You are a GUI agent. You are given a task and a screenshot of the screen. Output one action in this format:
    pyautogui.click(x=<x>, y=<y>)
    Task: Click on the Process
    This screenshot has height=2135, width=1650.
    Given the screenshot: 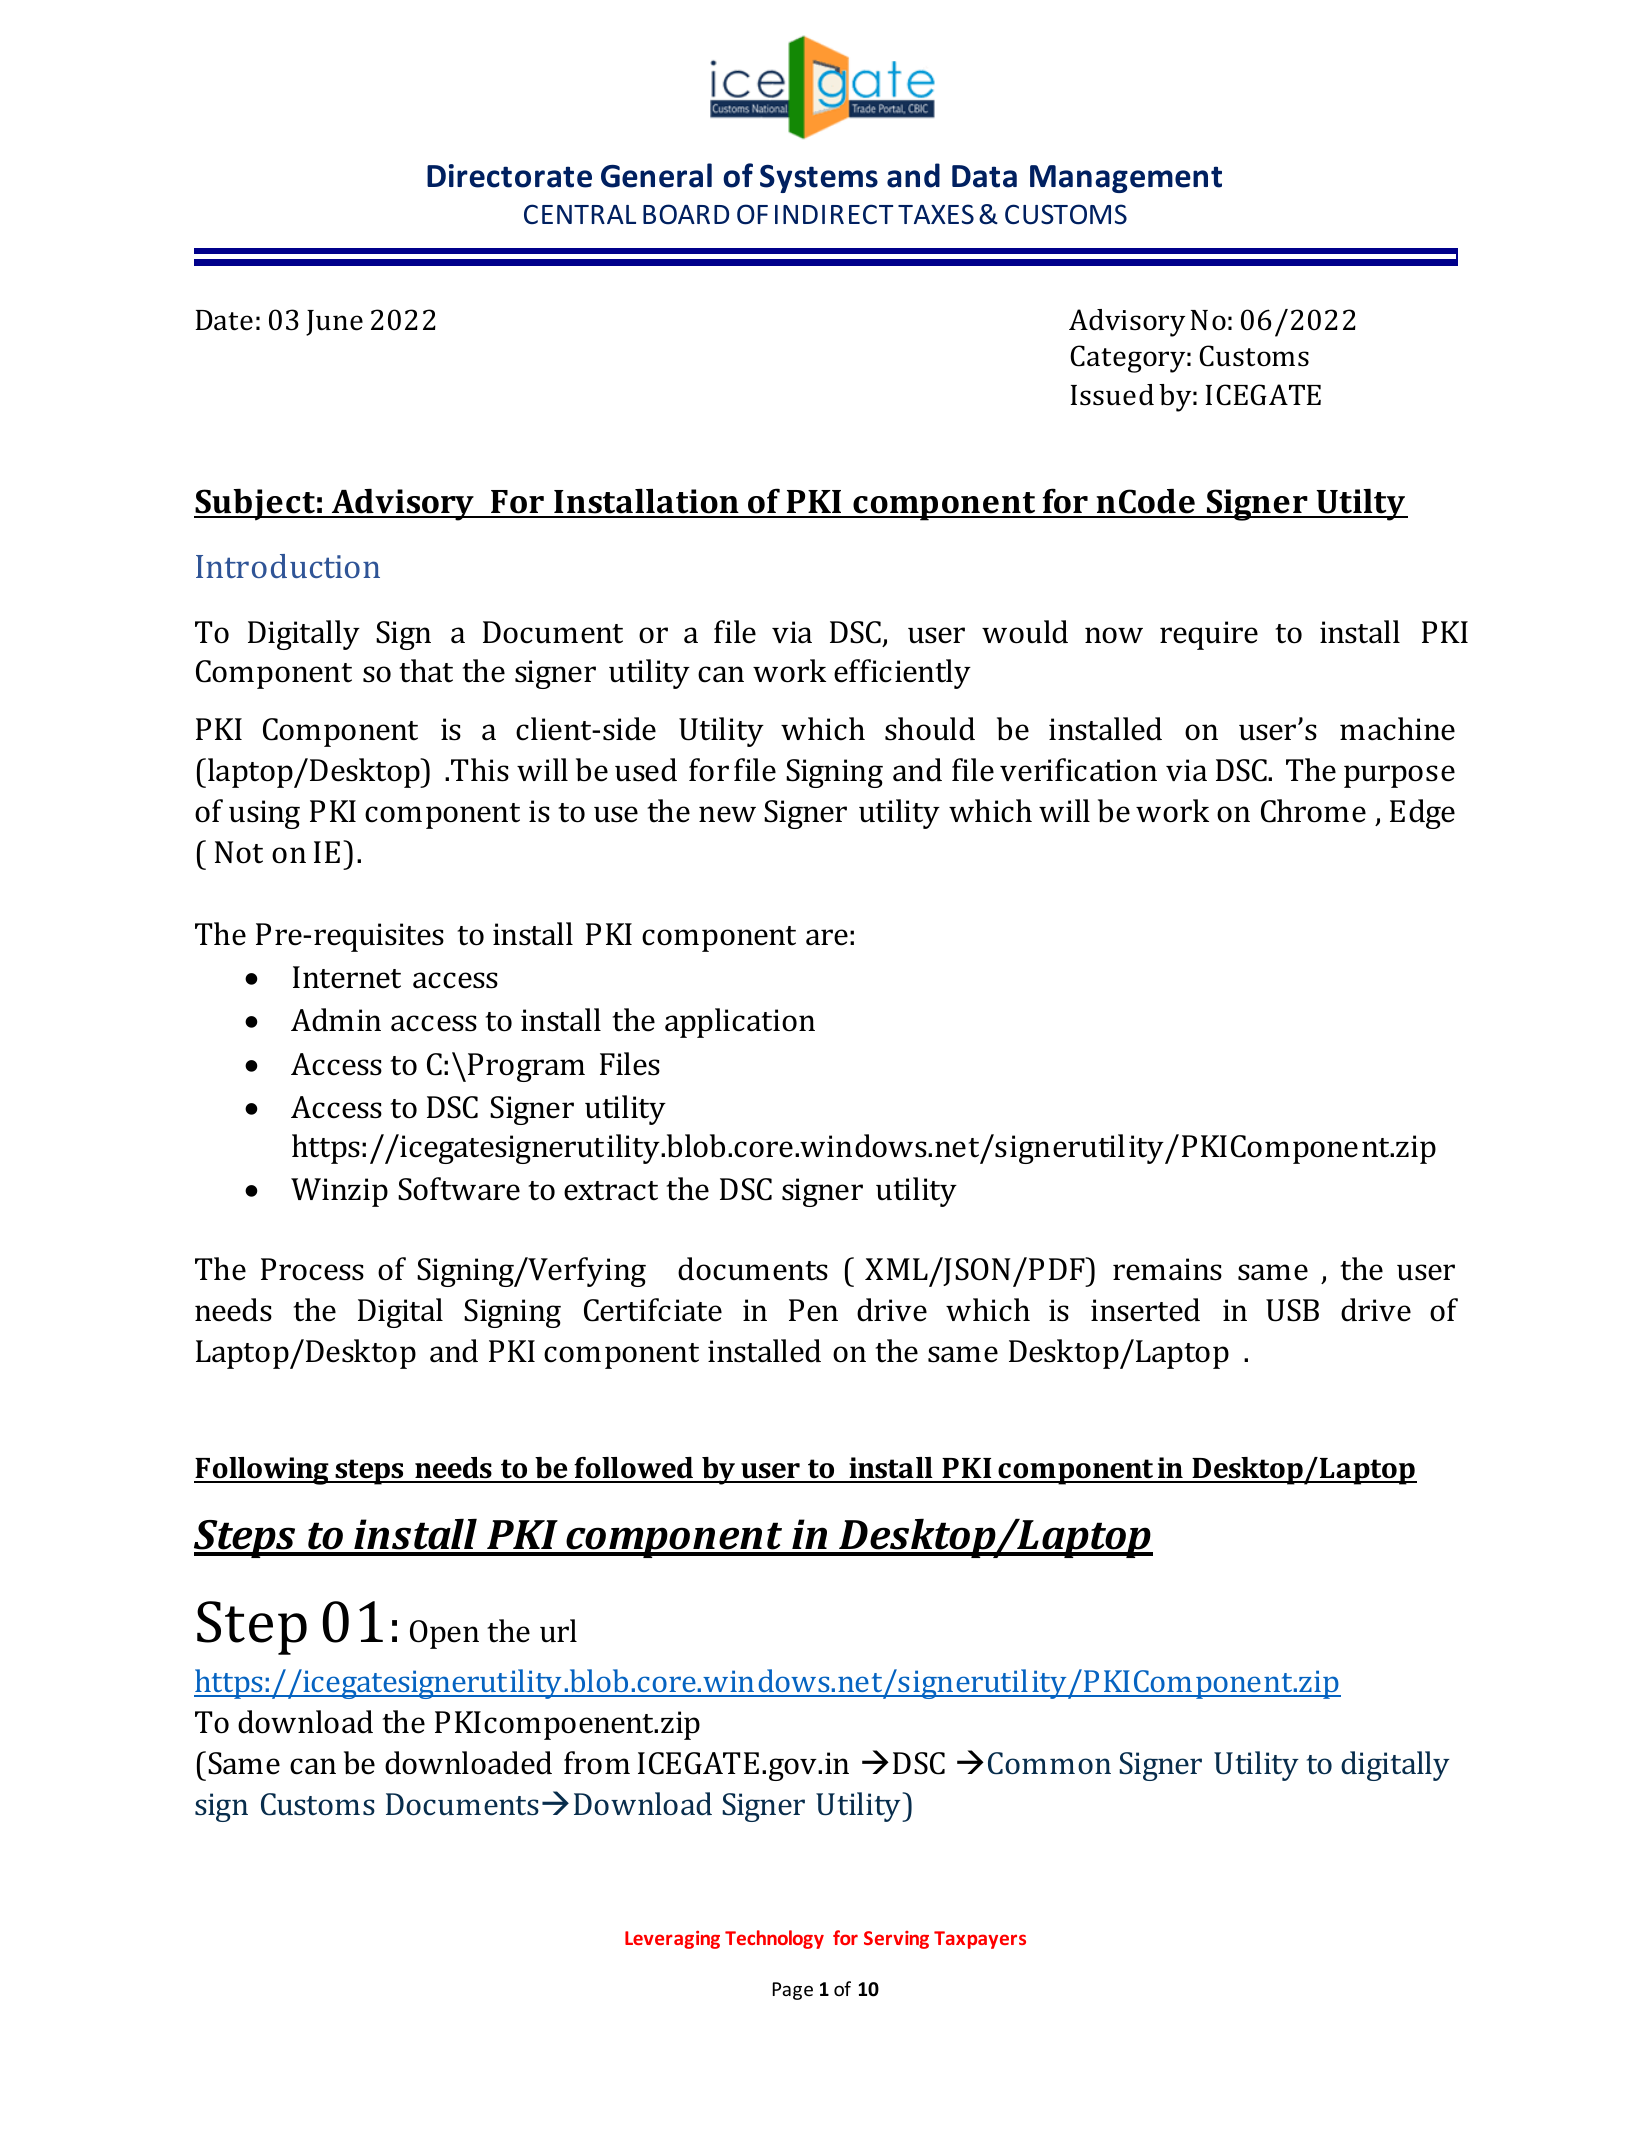 What is the action you would take?
    pyautogui.click(x=312, y=1269)
